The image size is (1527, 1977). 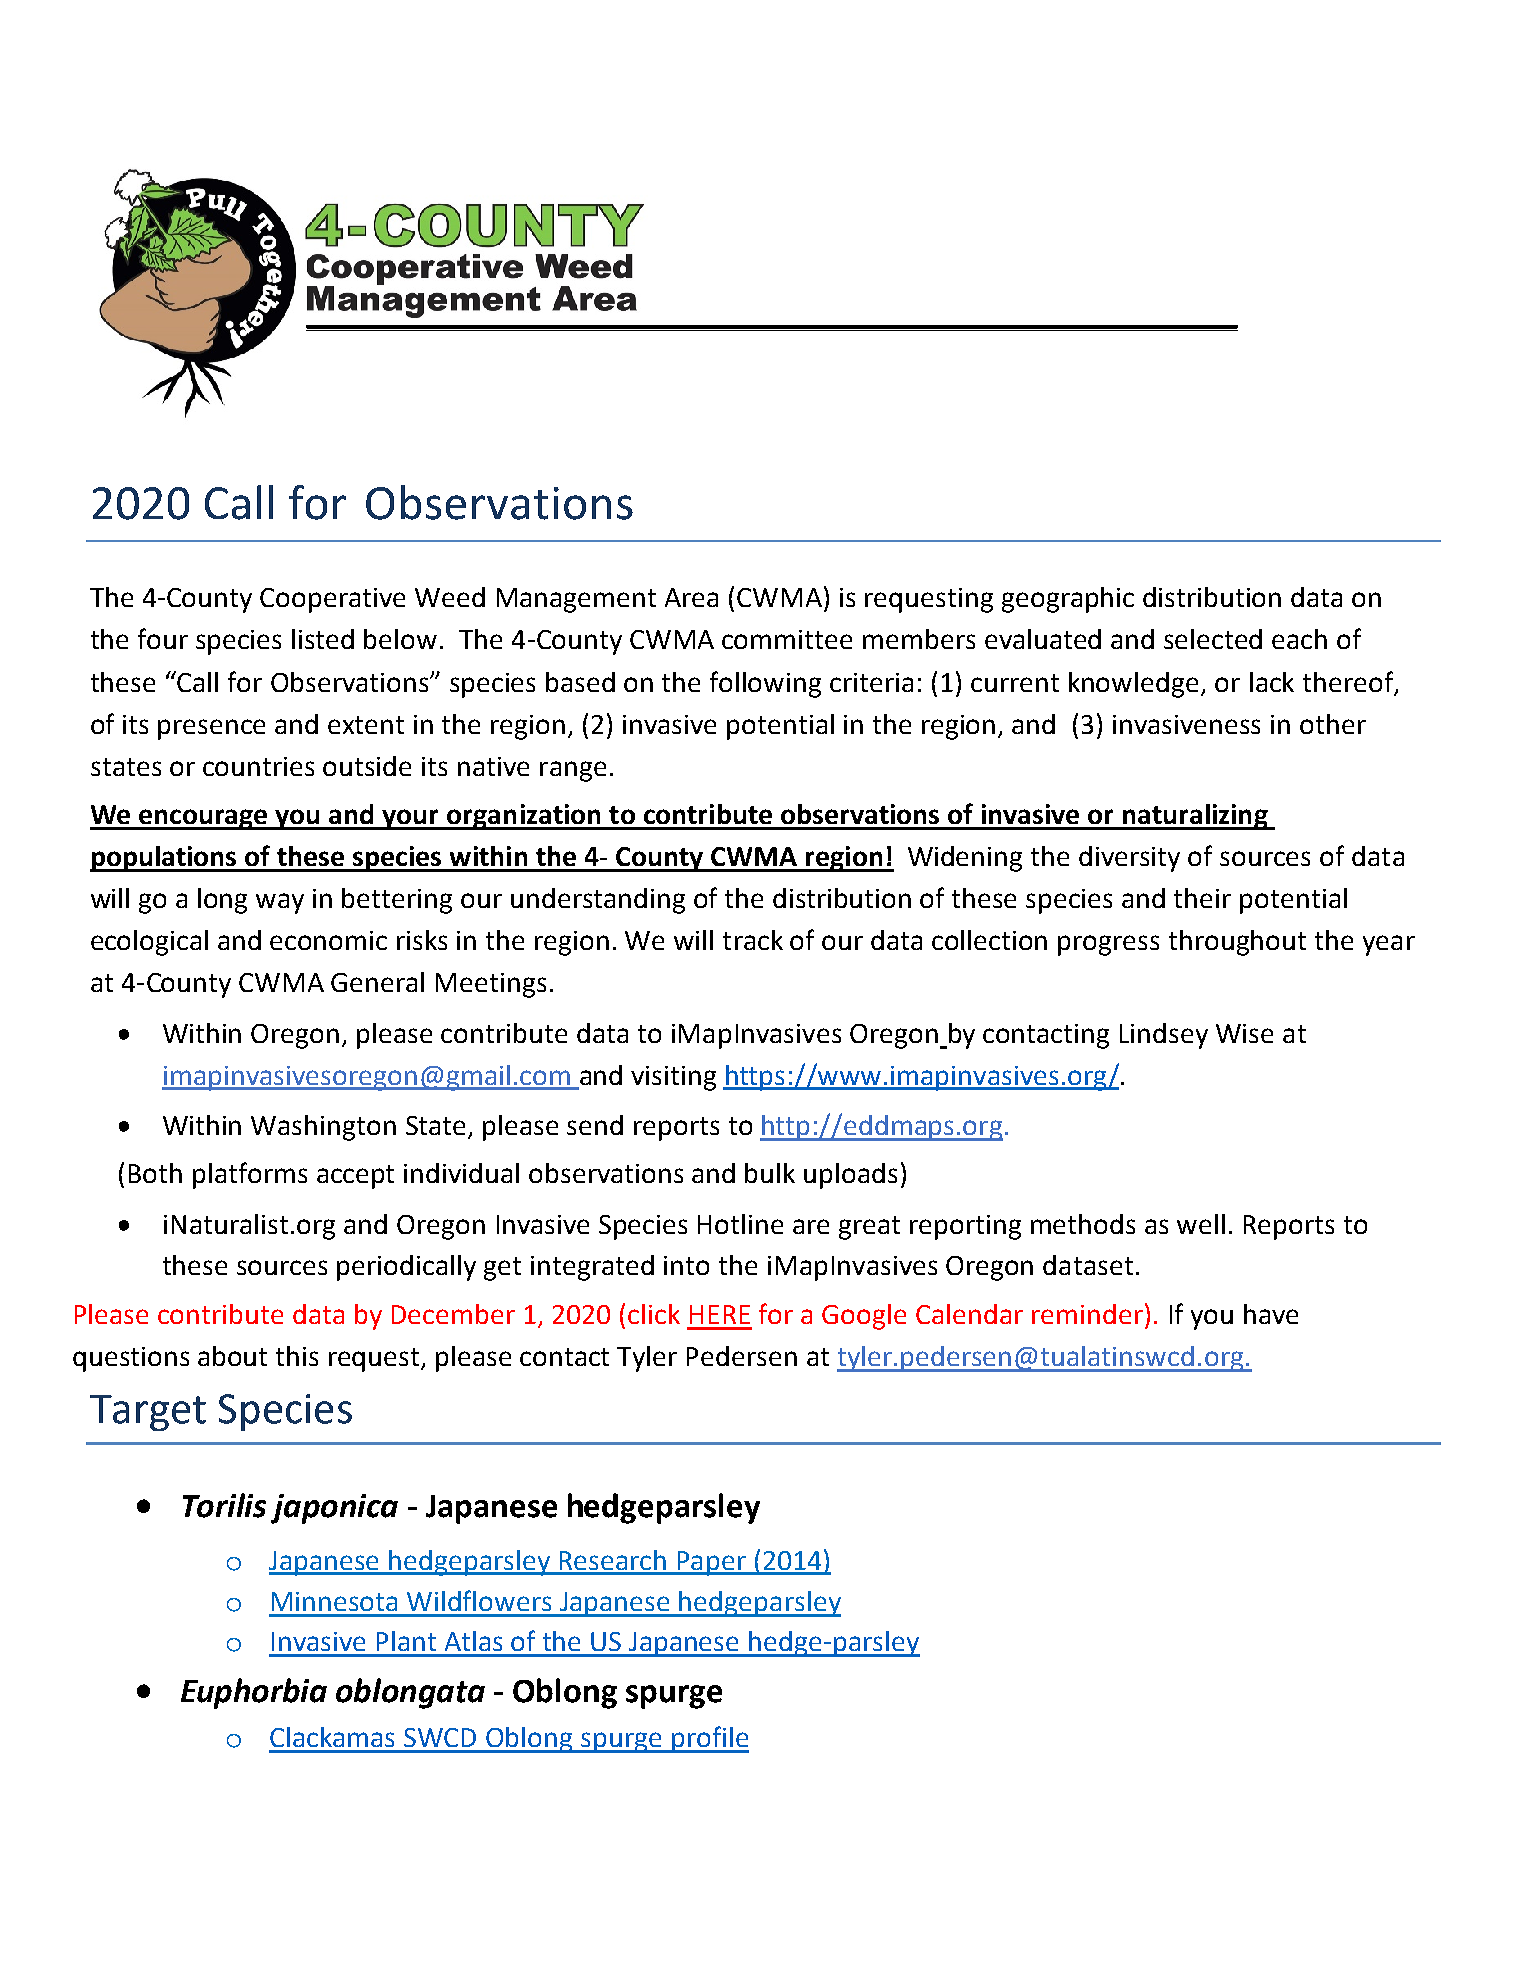 What do you see at coordinates (709, 1739) in the image?
I see `profile` at bounding box center [709, 1739].
